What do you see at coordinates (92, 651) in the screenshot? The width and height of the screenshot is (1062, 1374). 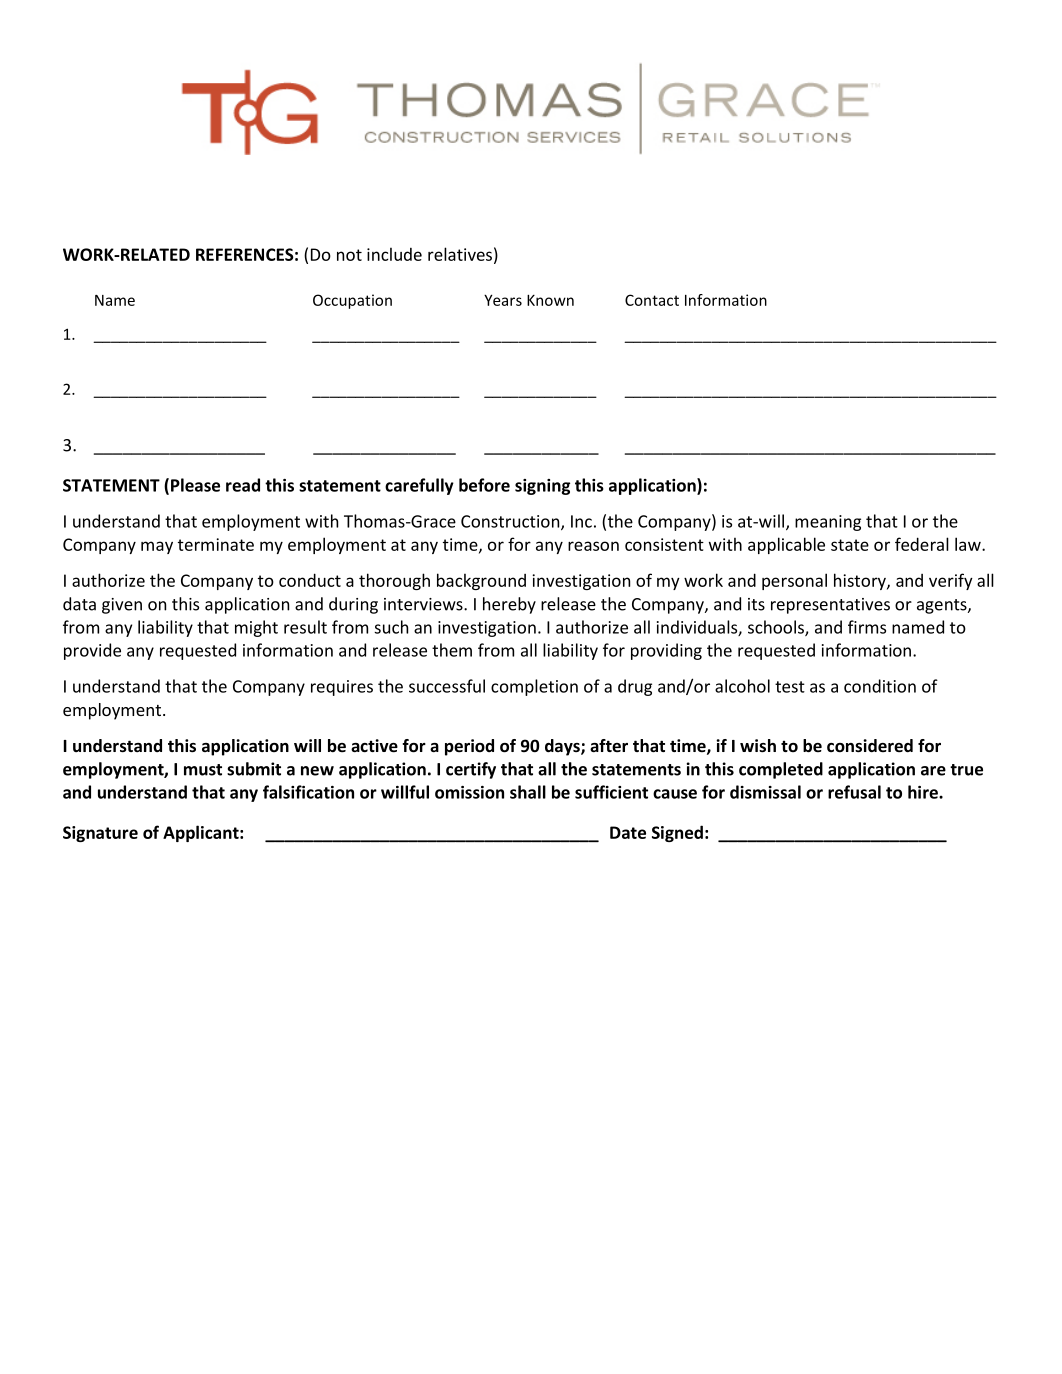 I see `provide` at bounding box center [92, 651].
